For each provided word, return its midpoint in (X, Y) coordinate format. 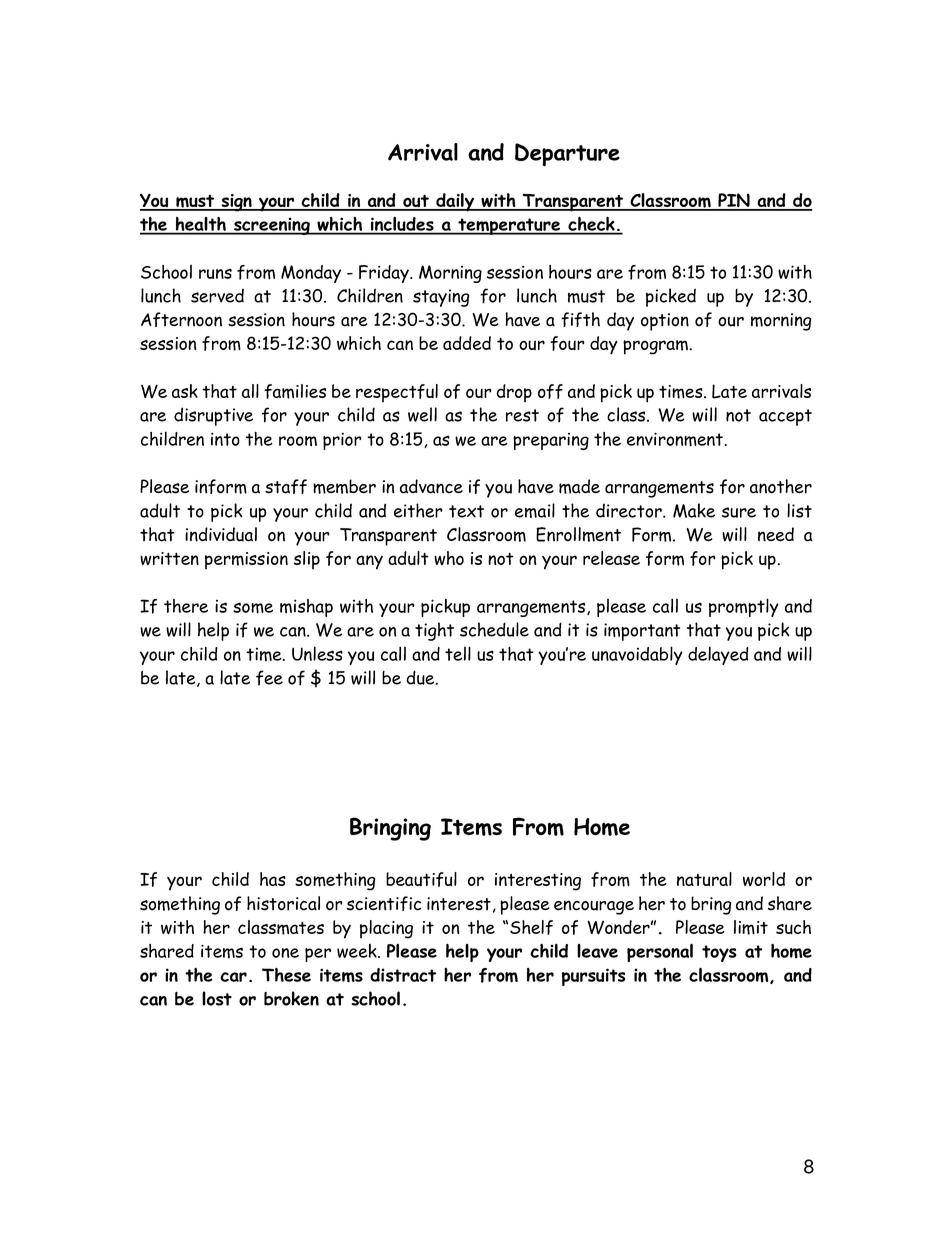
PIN (734, 201)
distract (403, 975)
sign (236, 203)
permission (246, 561)
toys (719, 953)
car (233, 977)
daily (455, 202)
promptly (744, 607)
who (449, 558)
